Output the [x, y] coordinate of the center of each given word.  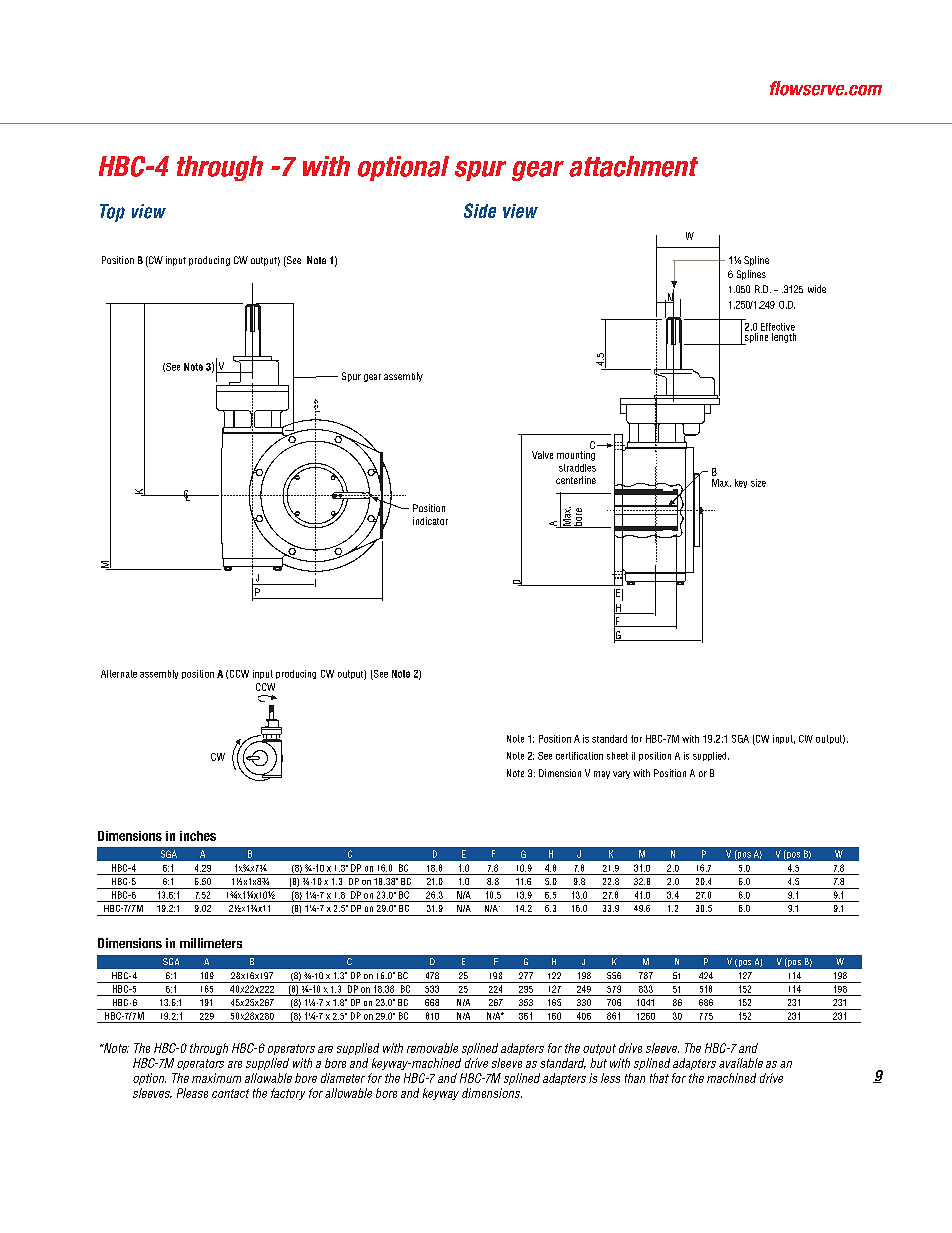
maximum [216, 1078]
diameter [343, 1078]
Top [112, 213]
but [598, 1063]
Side [480, 210]
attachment [633, 166]
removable [432, 1048]
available [741, 1063]
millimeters [211, 943]
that [659, 1078]
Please [192, 1093]
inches [198, 836]
